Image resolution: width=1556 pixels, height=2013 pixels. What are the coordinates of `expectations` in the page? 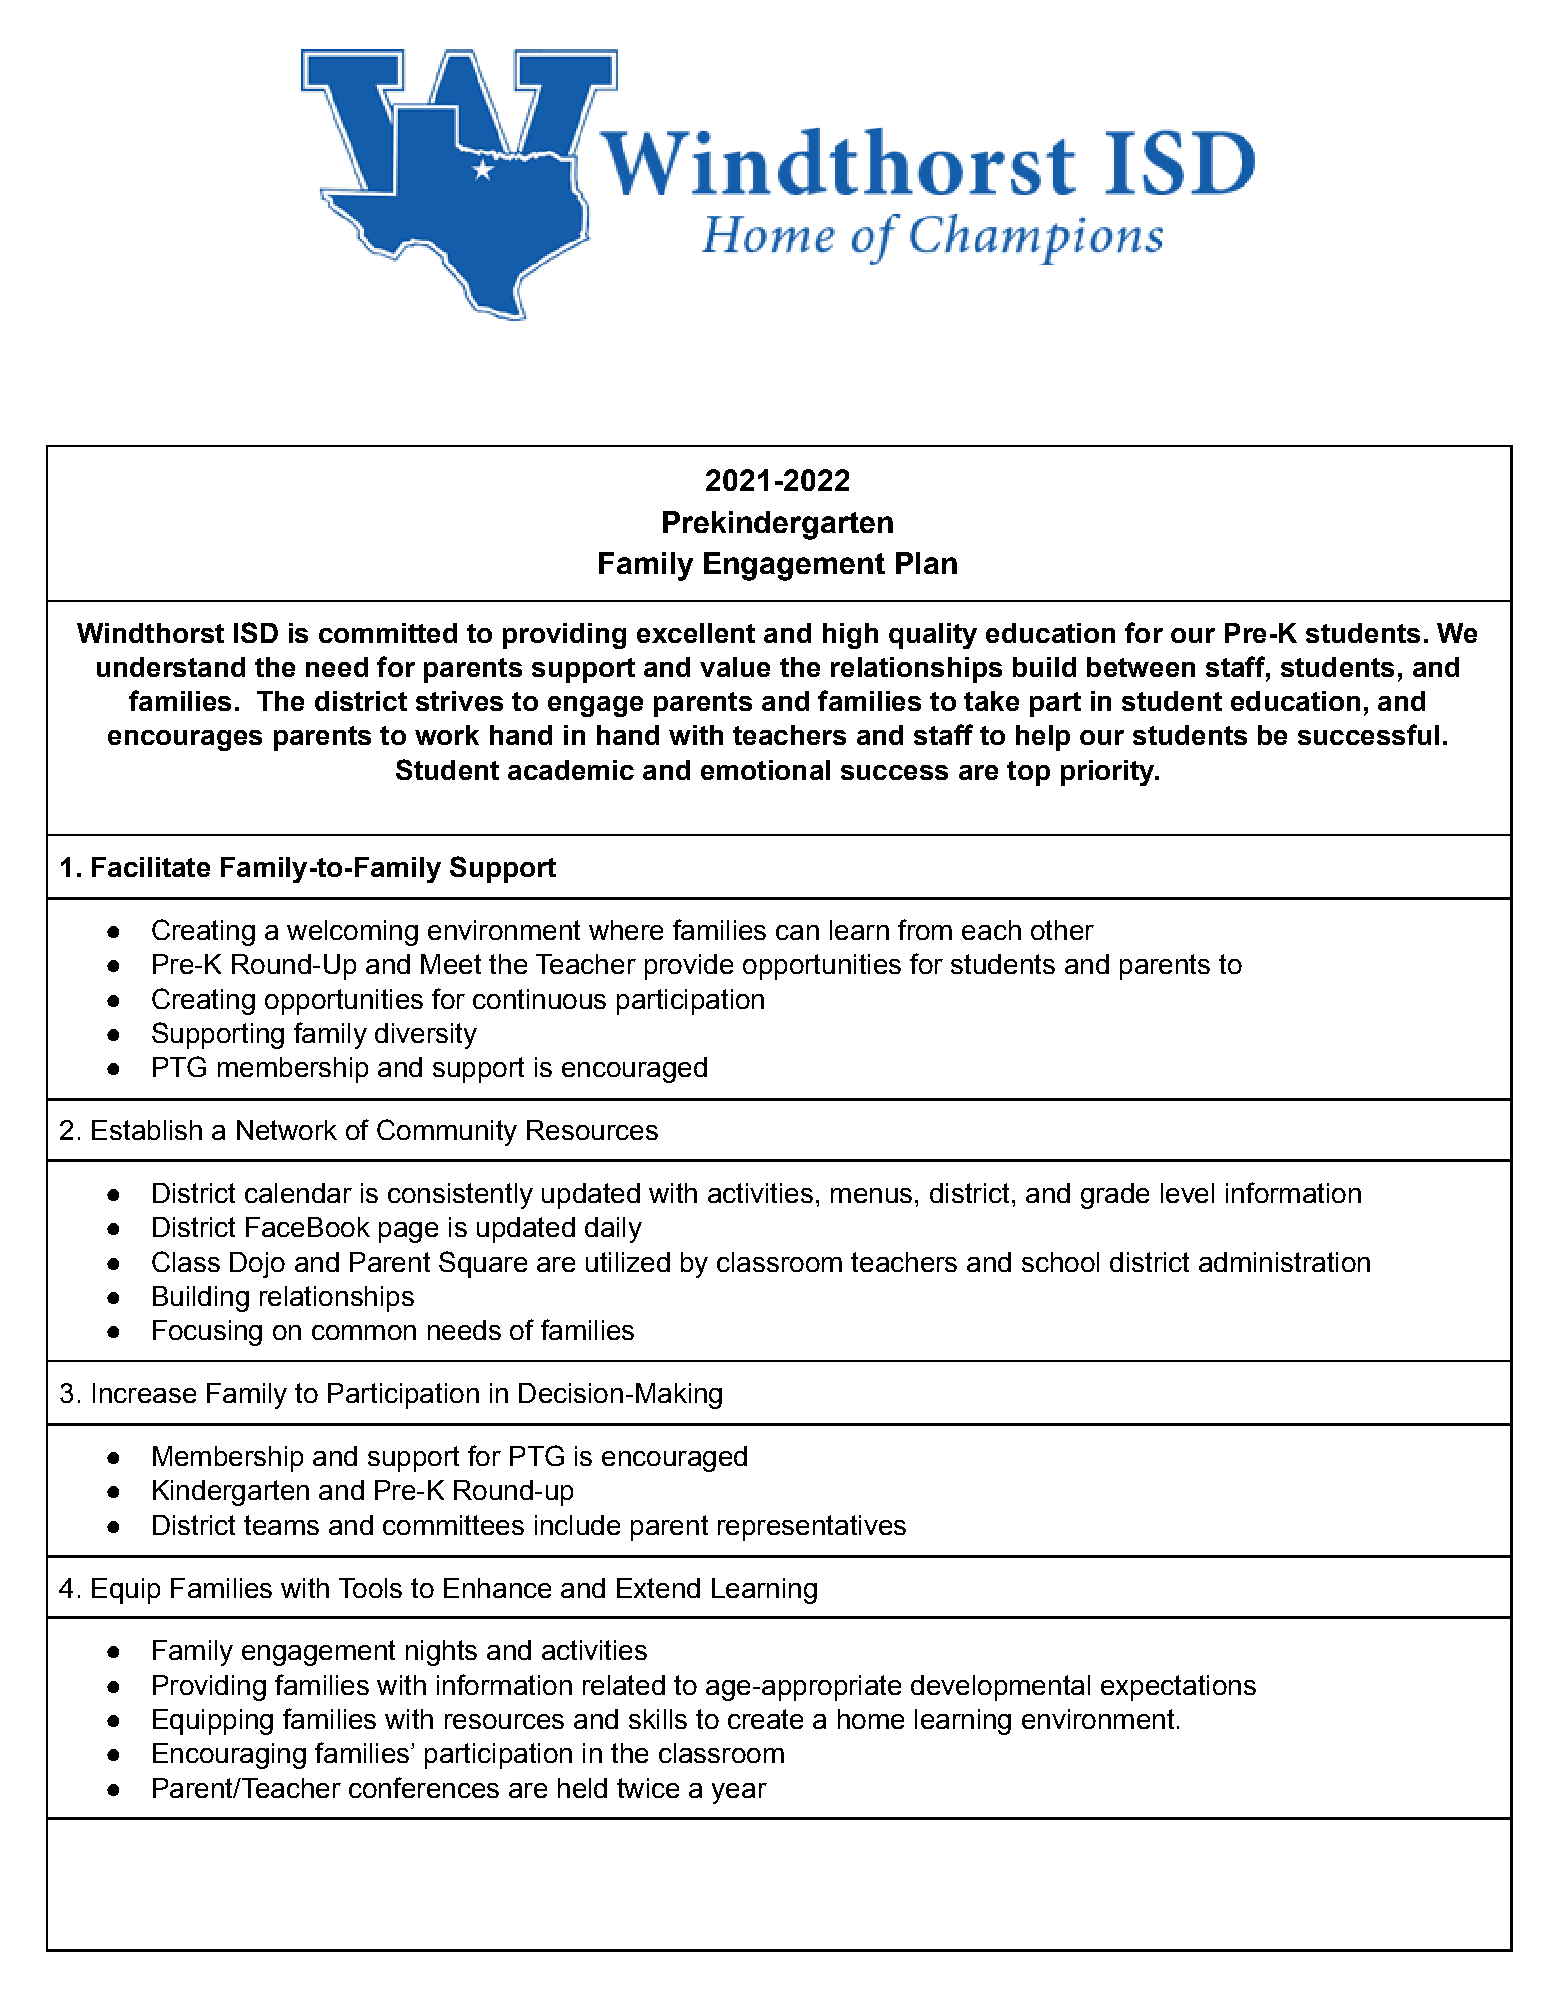 It's located at (1178, 1688).
